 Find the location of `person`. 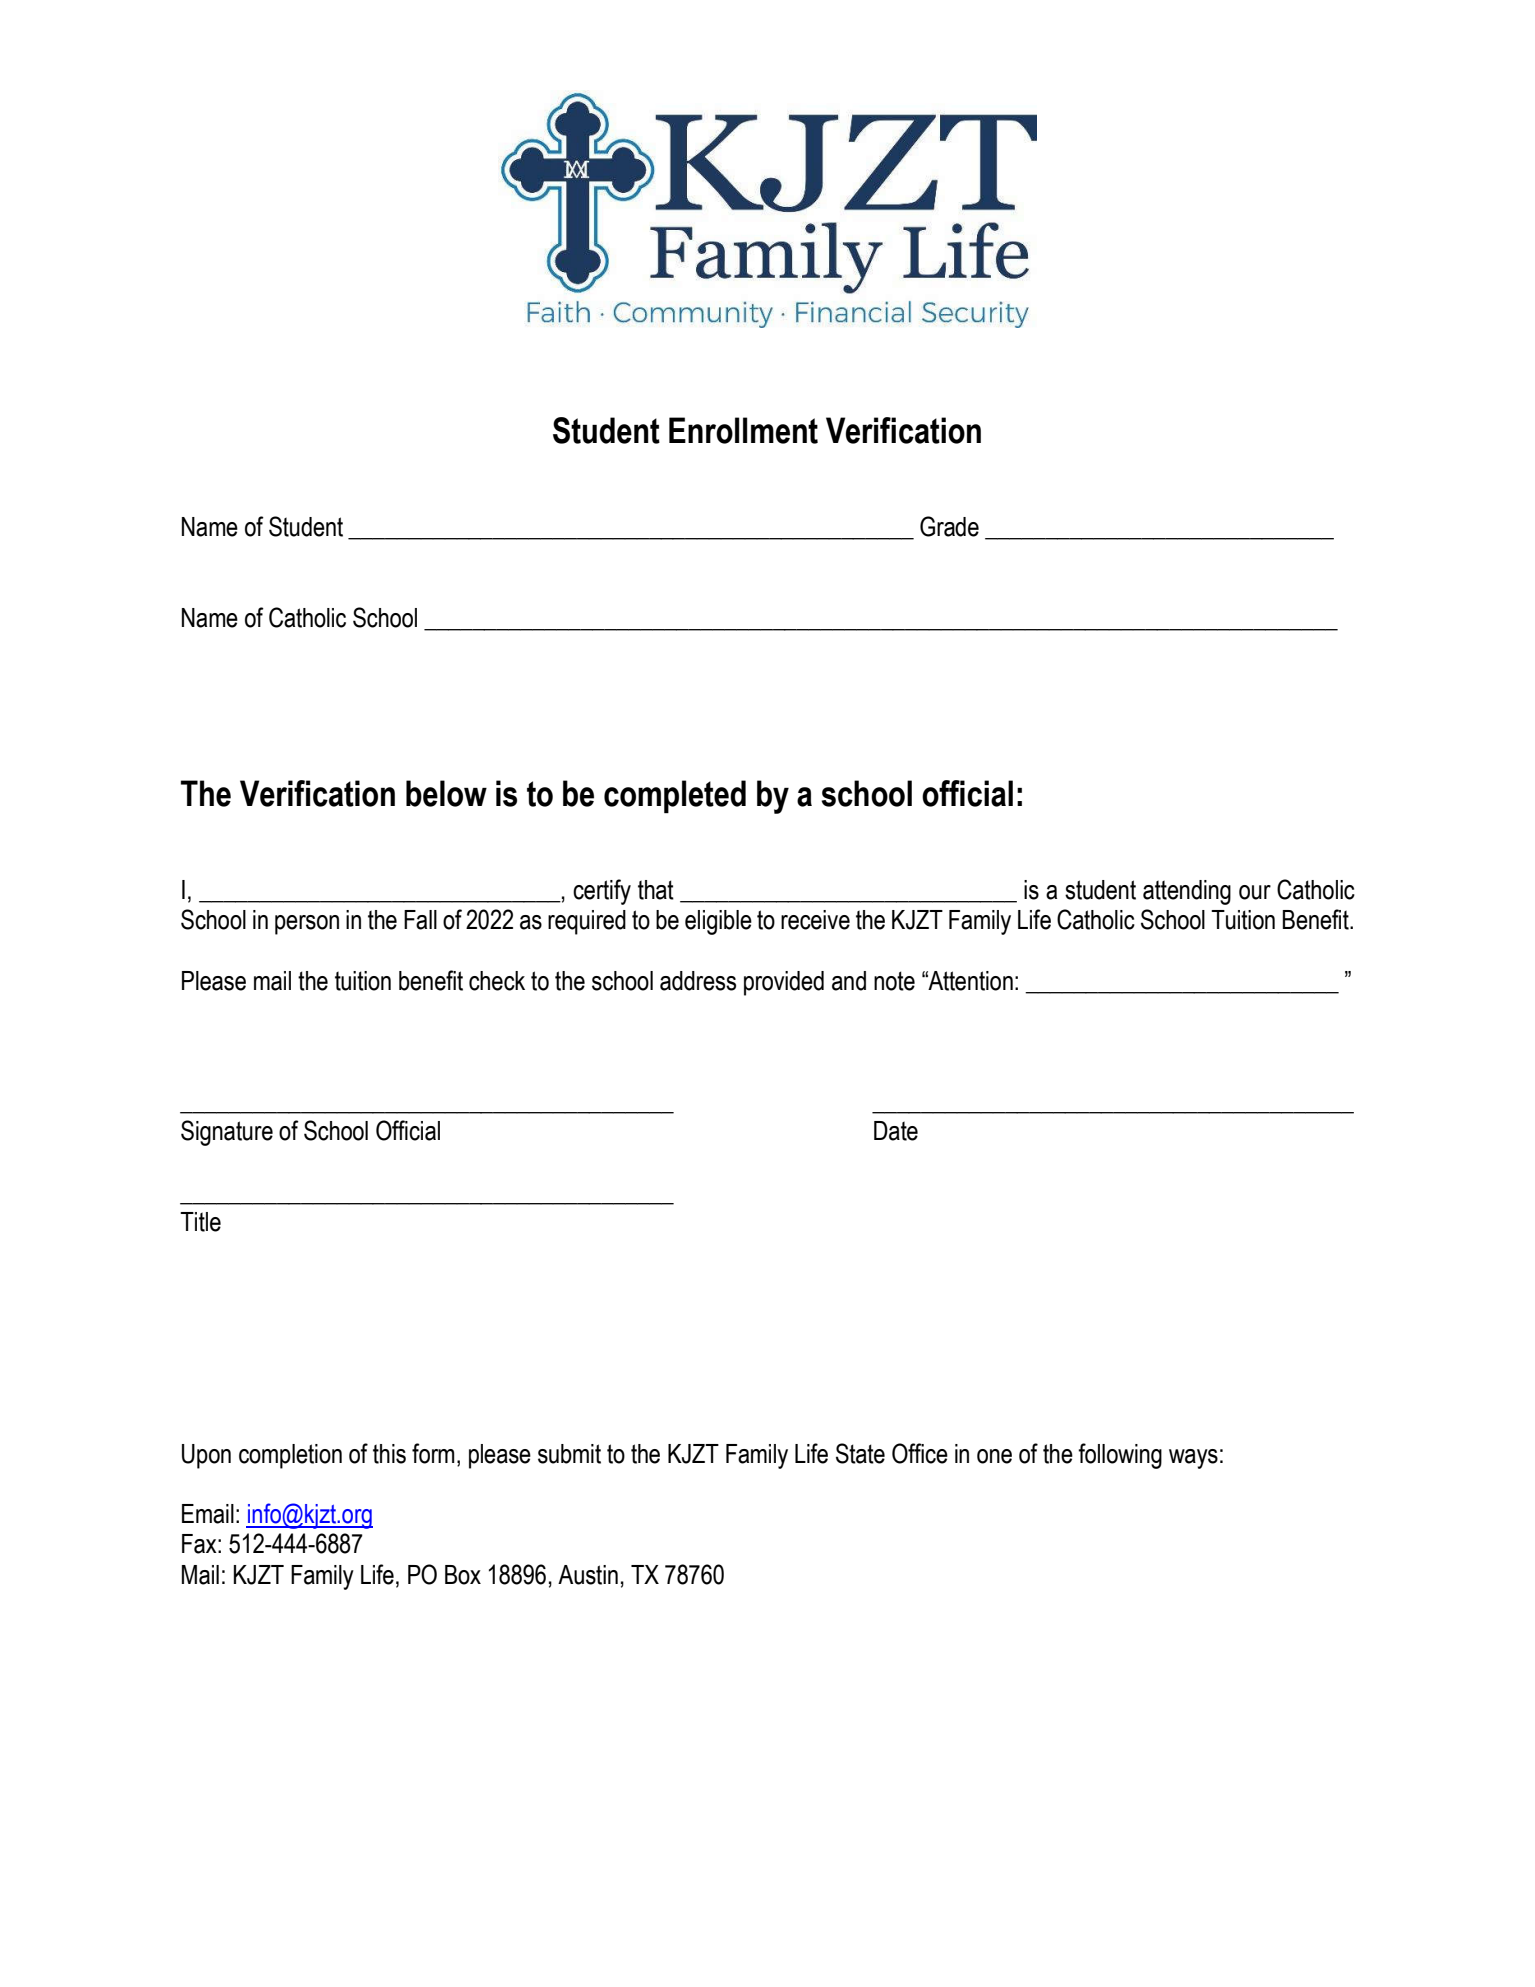

person is located at coordinates (307, 925).
